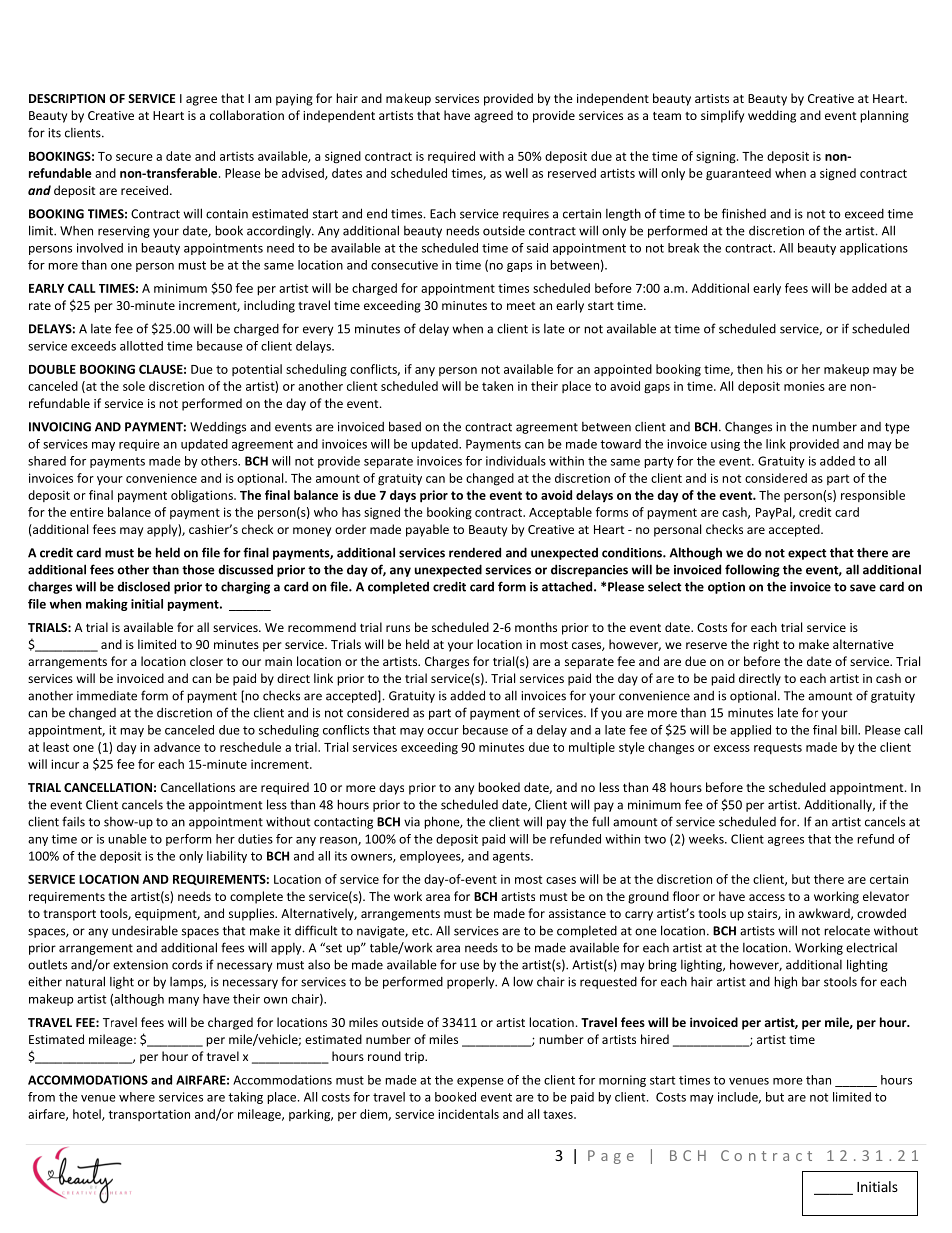  Describe the element at coordinates (655, 1039) in the image. I see `hired` at that location.
